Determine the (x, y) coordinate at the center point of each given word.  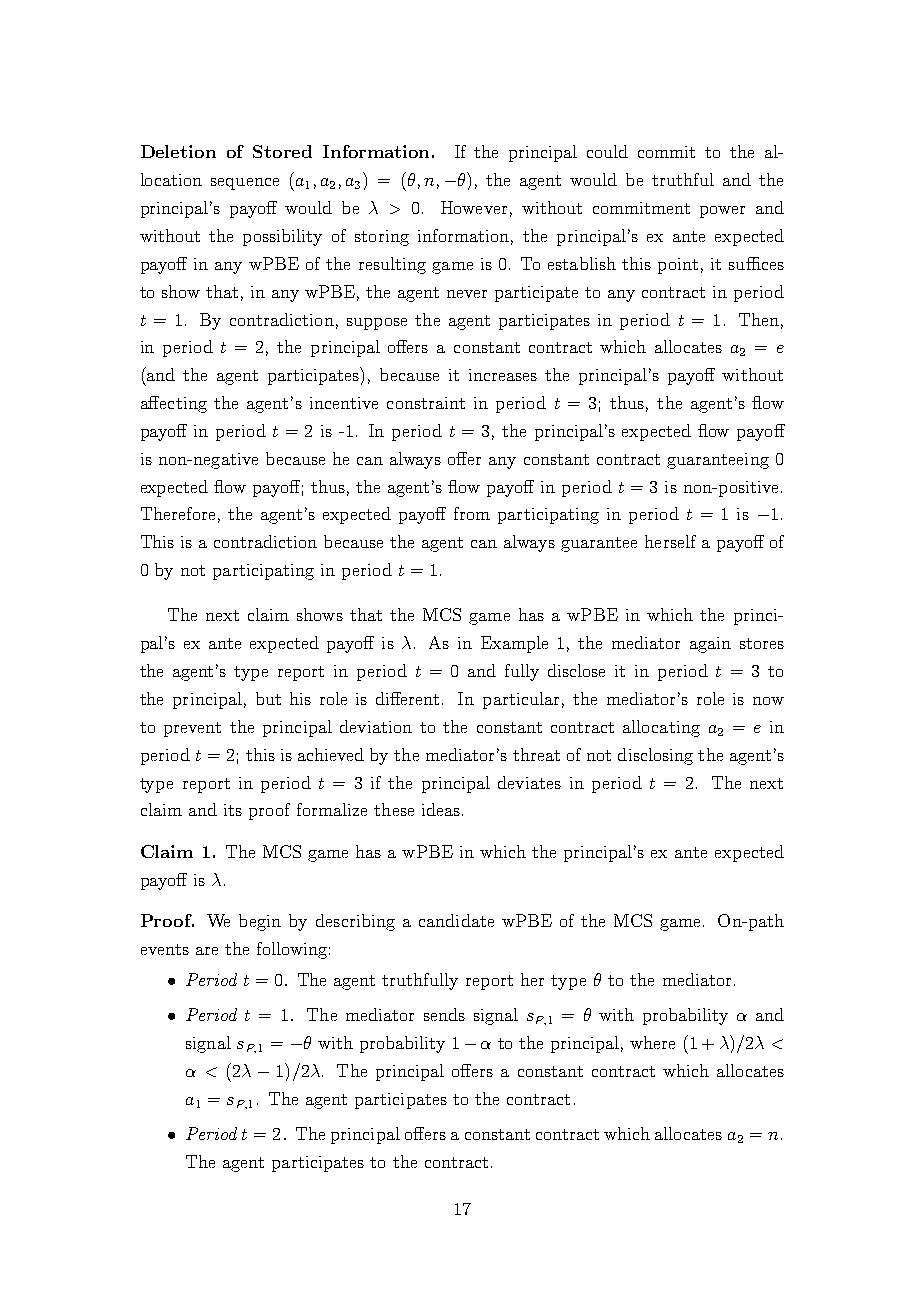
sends (444, 1014)
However (474, 207)
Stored (282, 151)
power (722, 212)
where (652, 1042)
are (207, 951)
